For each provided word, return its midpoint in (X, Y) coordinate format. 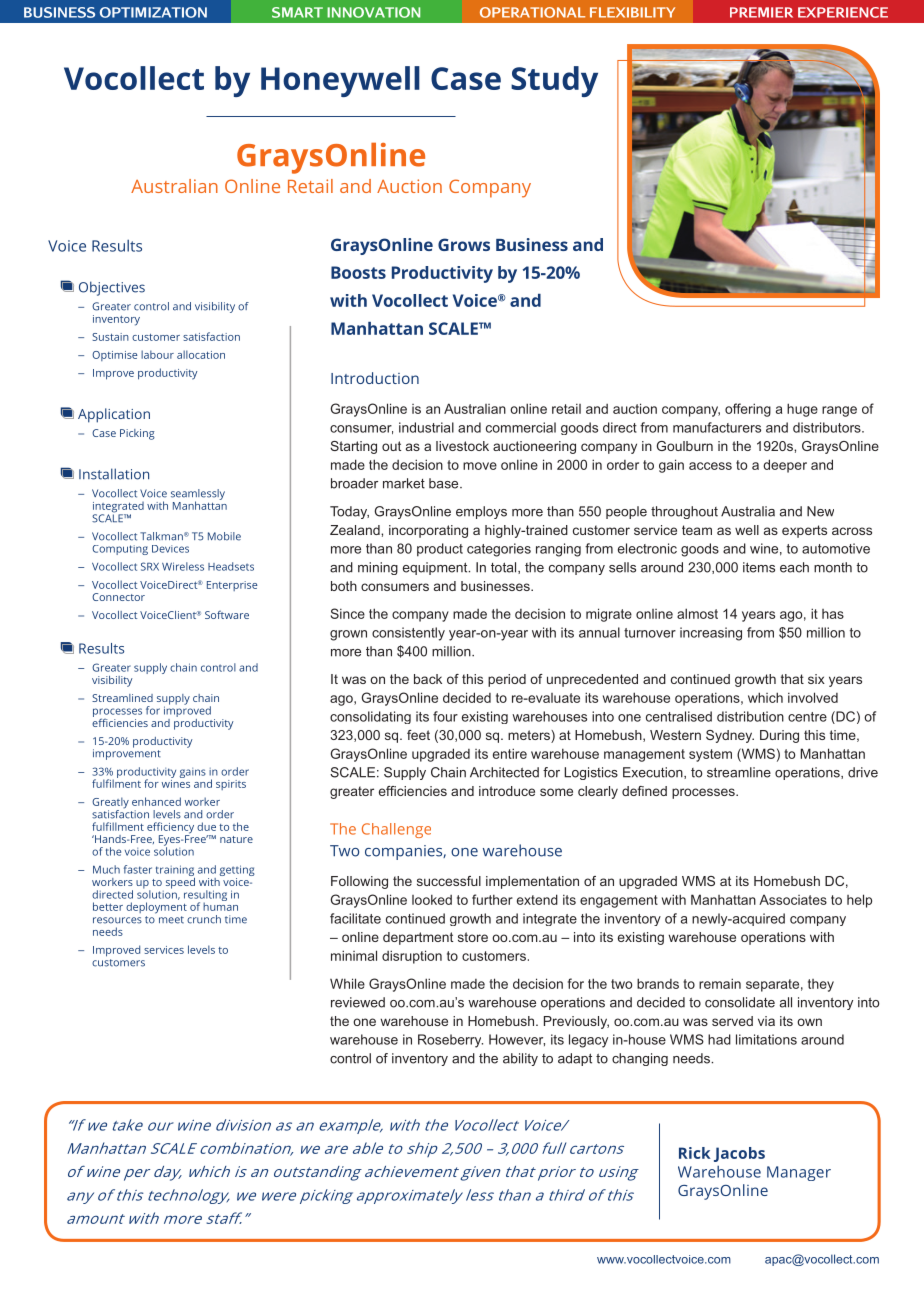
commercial (521, 427)
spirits (231, 785)
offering (748, 410)
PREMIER (761, 12)
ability (520, 1059)
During (779, 736)
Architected (504, 772)
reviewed (358, 1002)
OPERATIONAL (532, 12)
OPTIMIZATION (153, 12)
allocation (201, 354)
